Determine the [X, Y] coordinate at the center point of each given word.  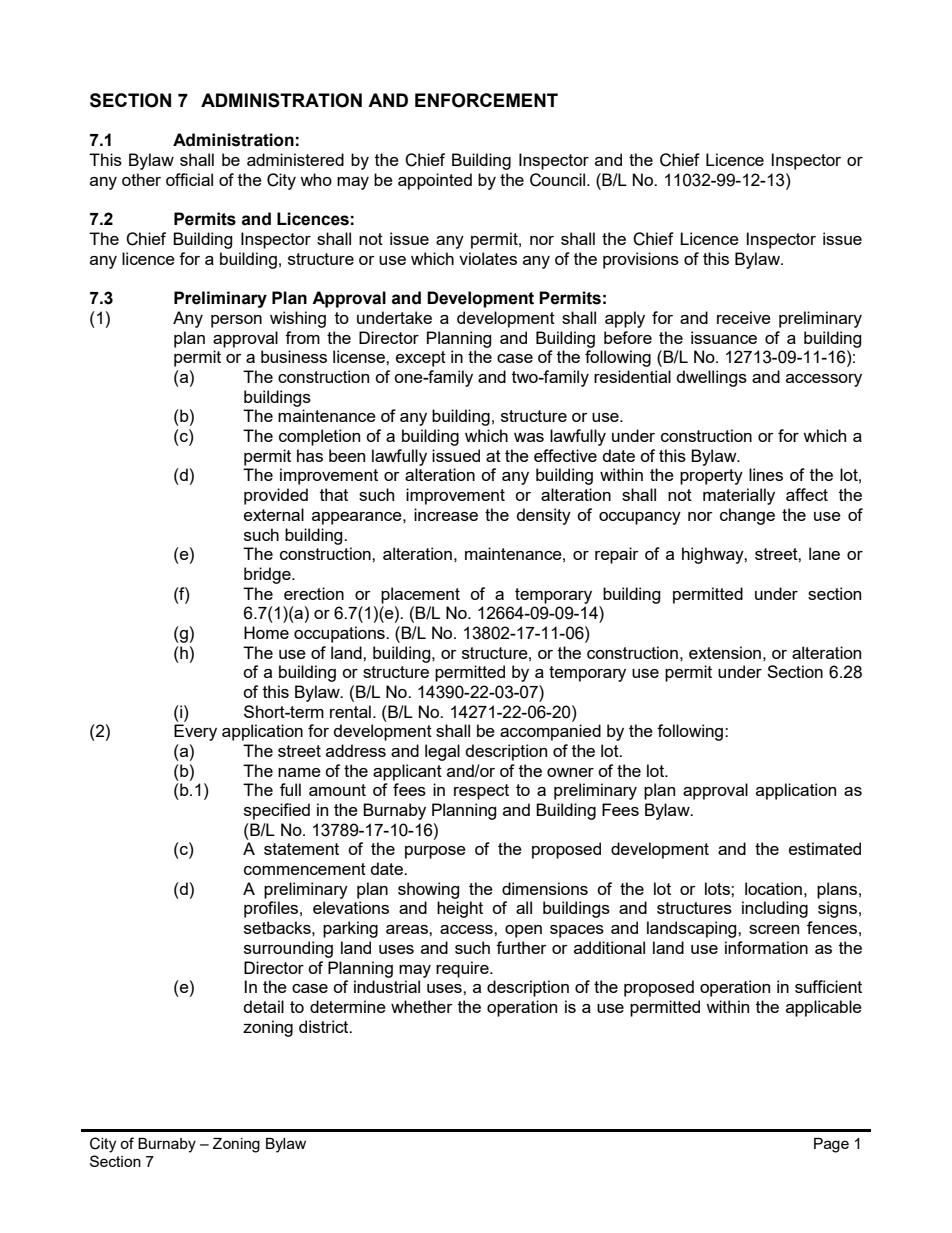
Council [559, 180]
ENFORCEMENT [486, 100]
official [189, 179]
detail [264, 1006]
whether [422, 1006]
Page [831, 1145]
